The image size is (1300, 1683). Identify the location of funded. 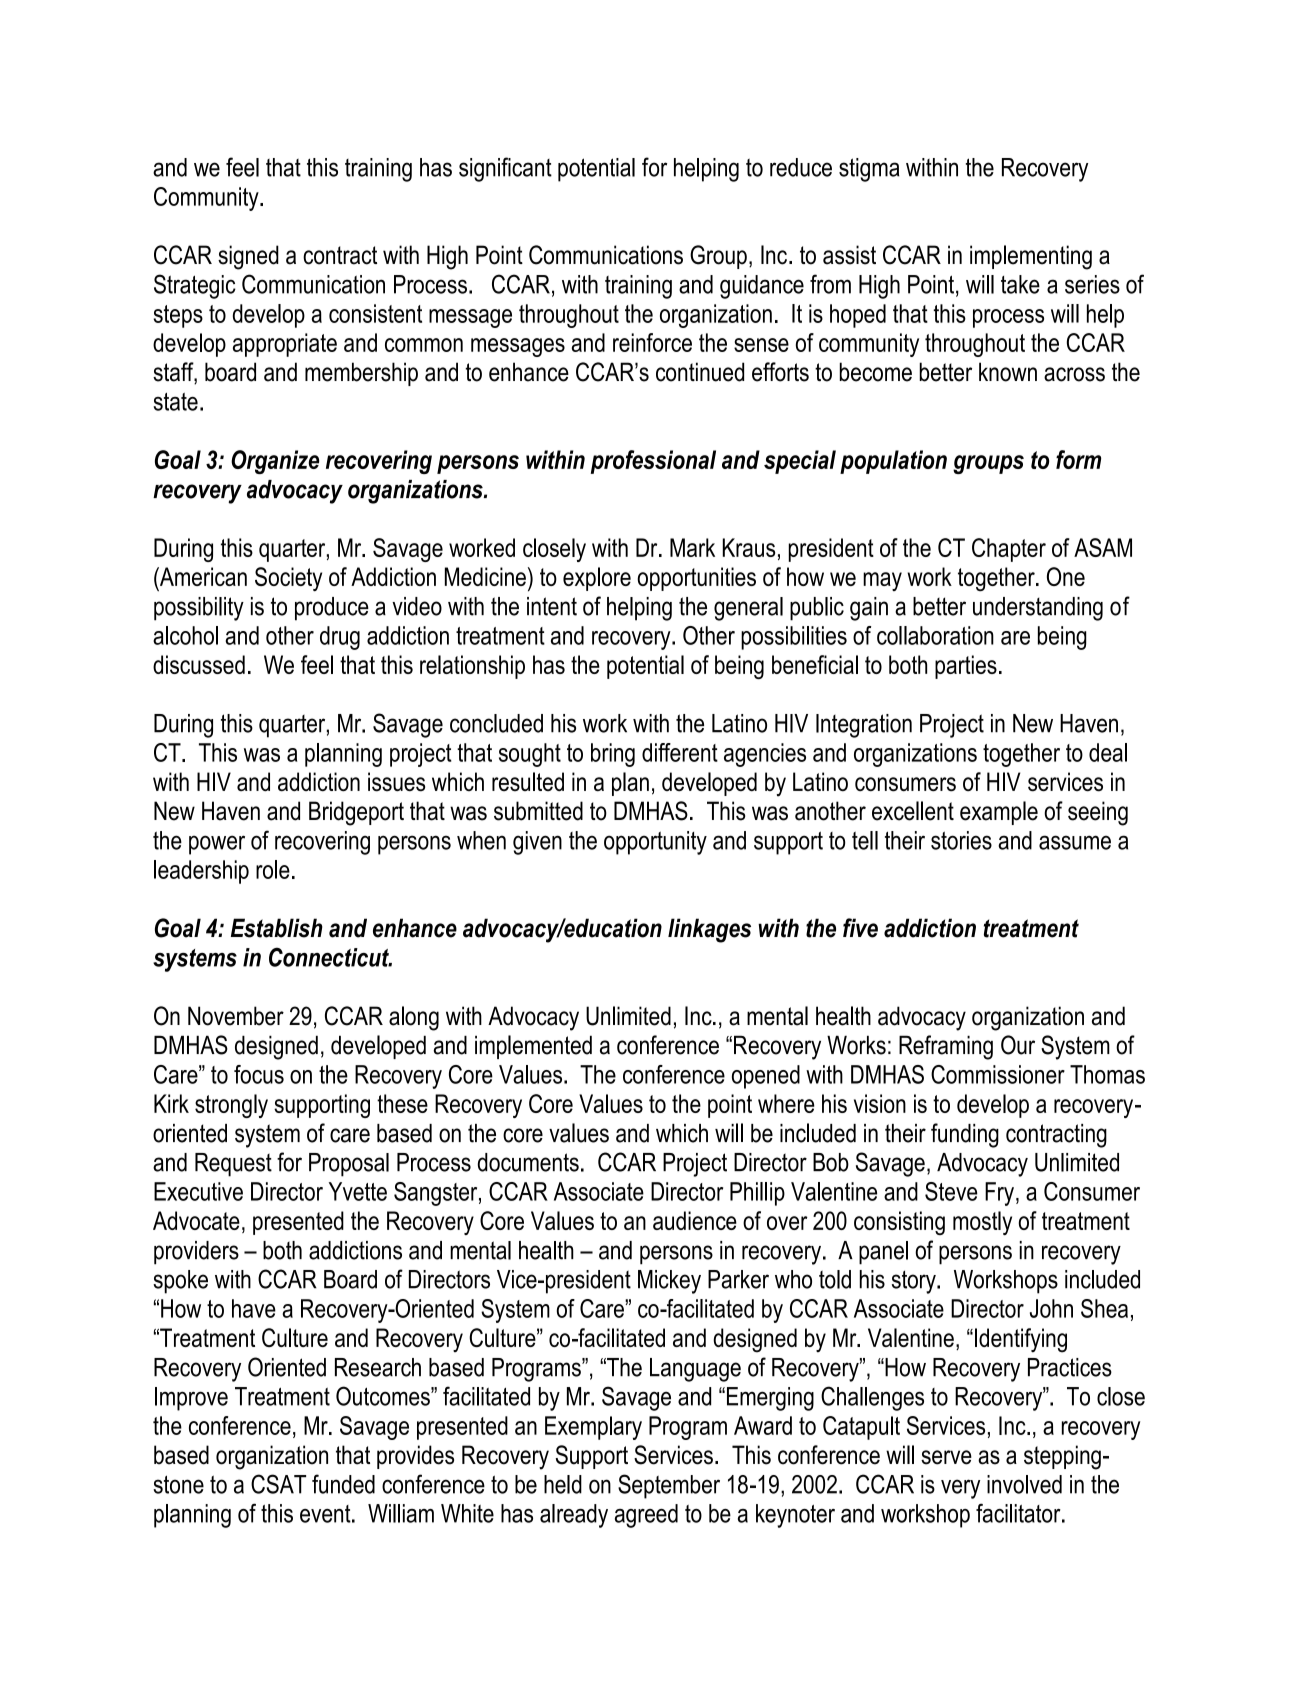
(343, 1484).
